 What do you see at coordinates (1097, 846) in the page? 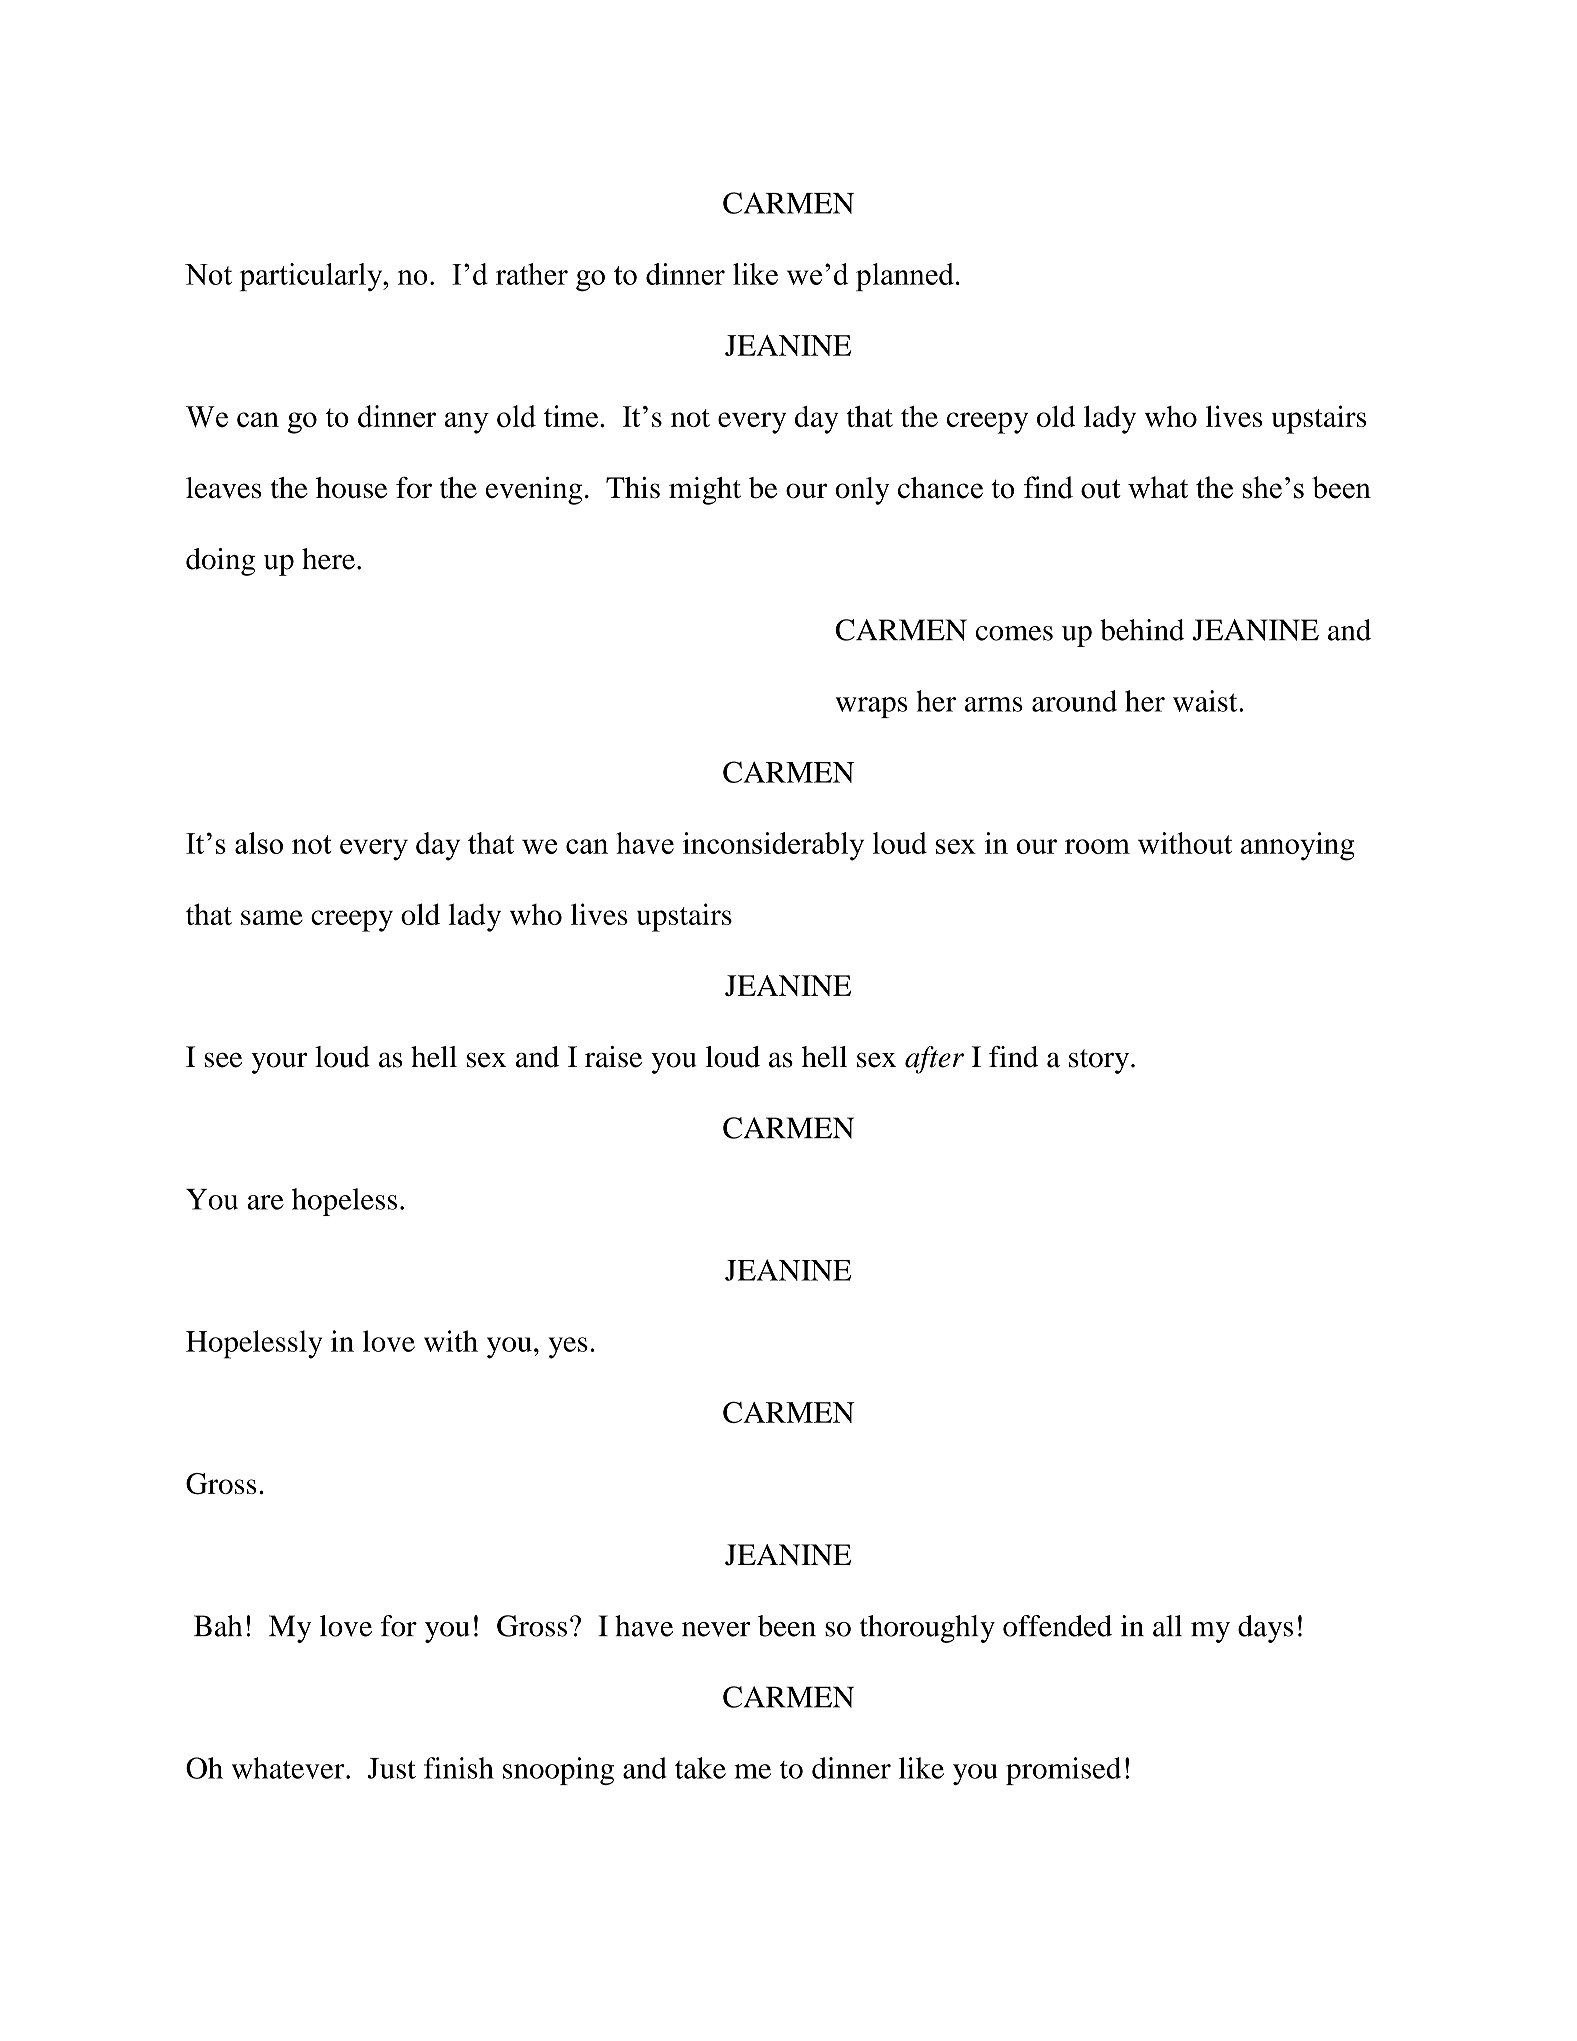
I see `room` at bounding box center [1097, 846].
